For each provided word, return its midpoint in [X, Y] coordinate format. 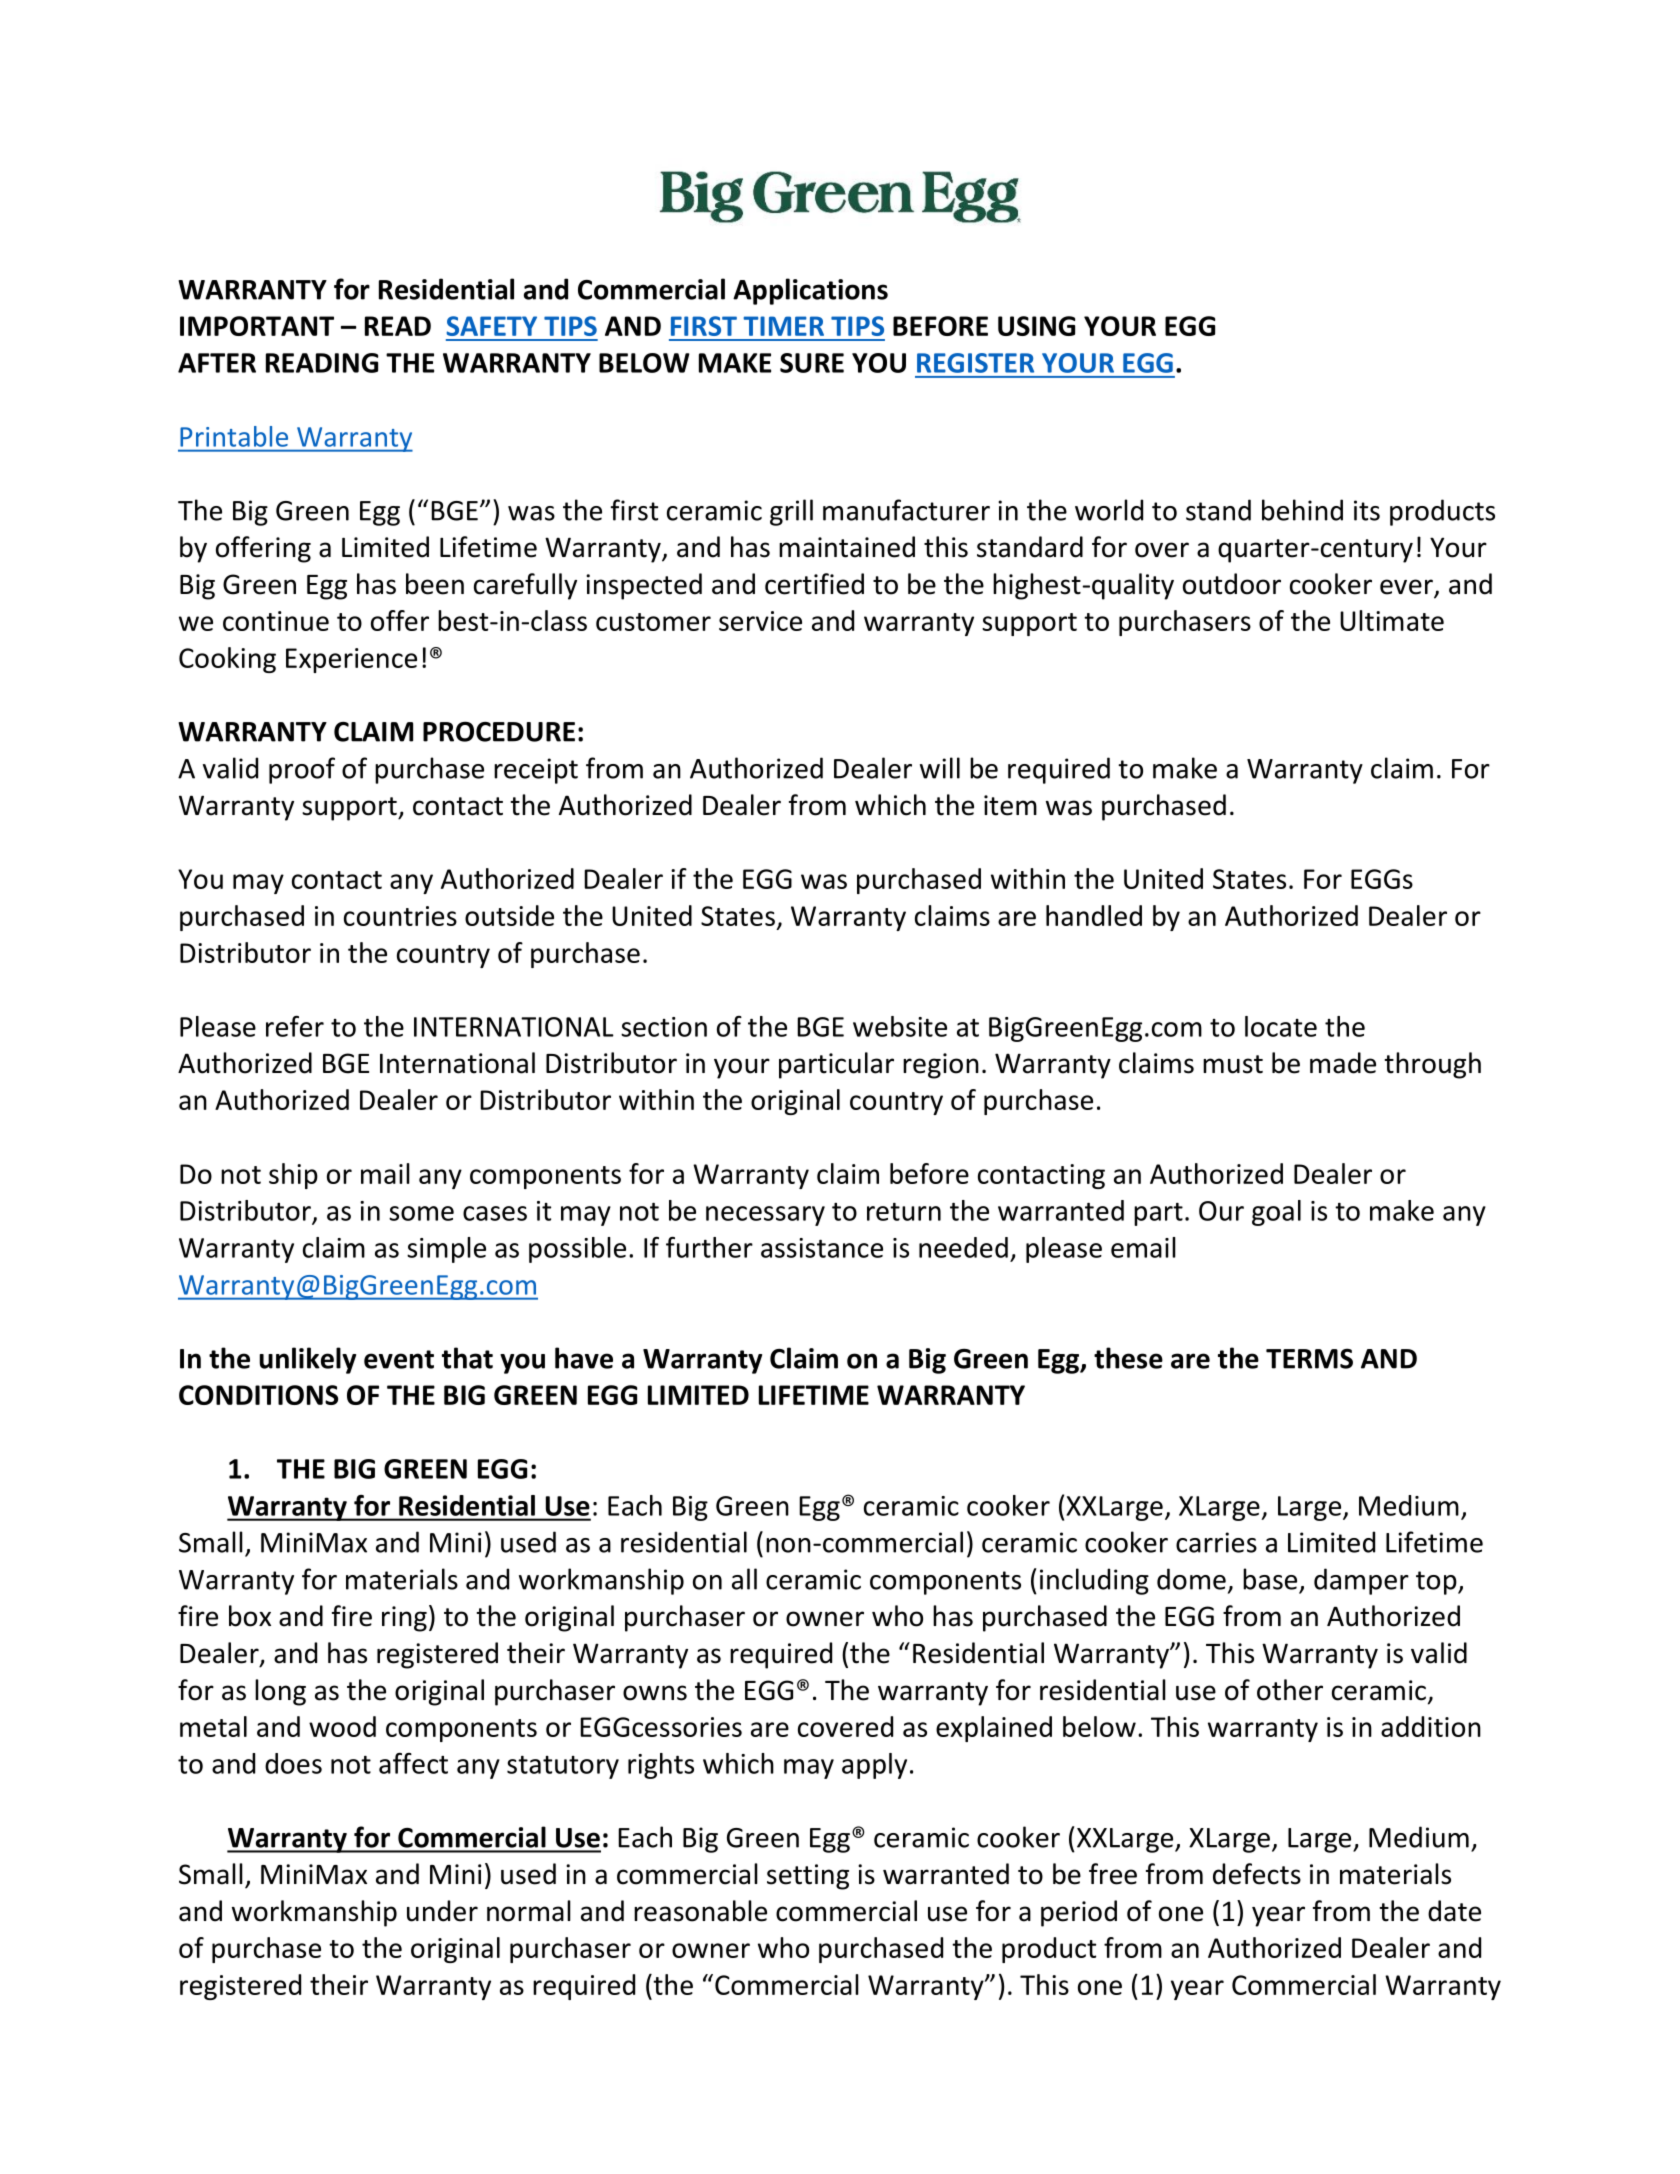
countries [400, 916]
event [399, 1359]
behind [1302, 510]
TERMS [1309, 1358]
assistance [822, 1248]
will [940, 768]
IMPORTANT [257, 326]
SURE [812, 363]
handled [1094, 915]
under [442, 1911]
